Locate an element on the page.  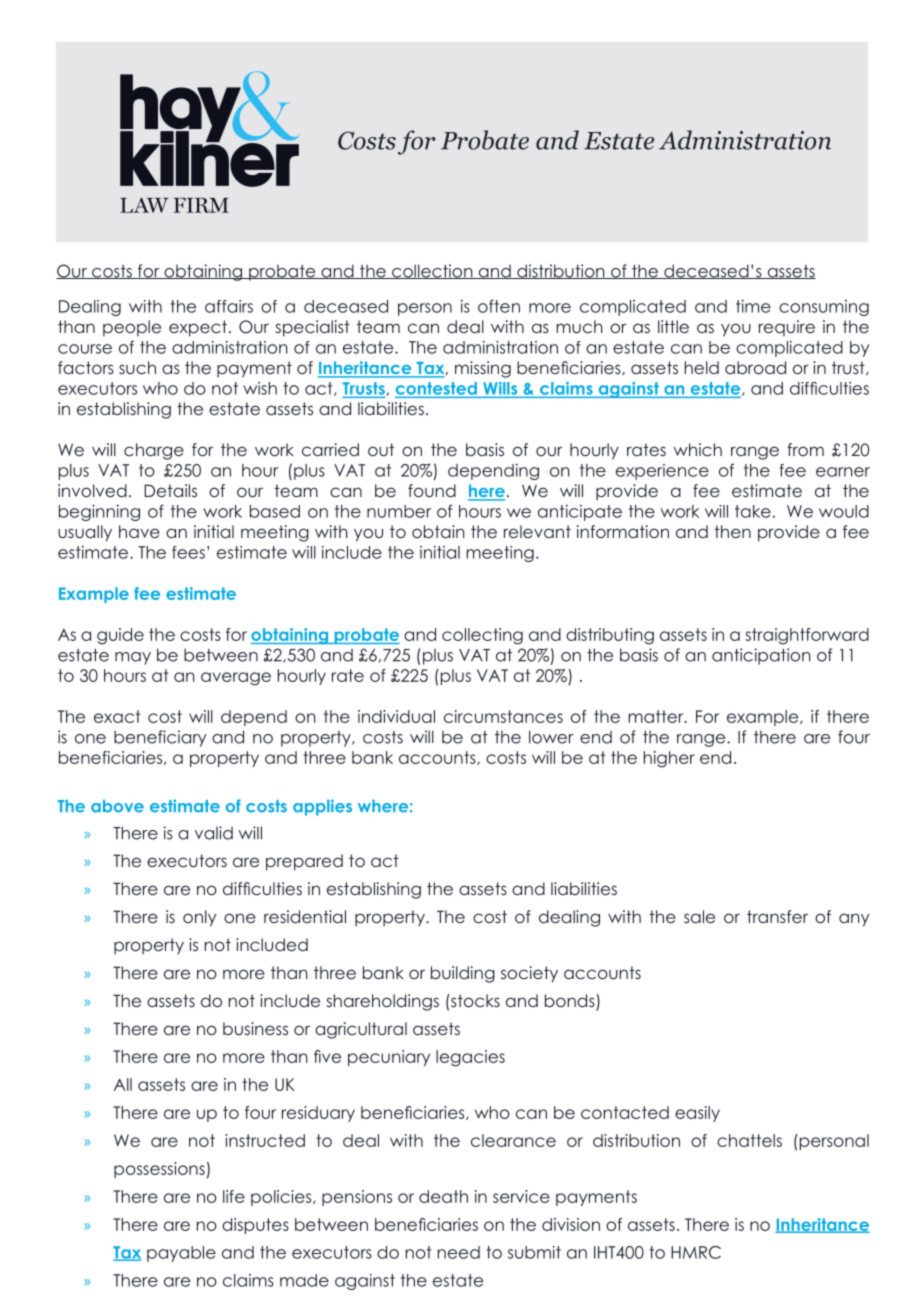
relevant is located at coordinates (537, 531).
